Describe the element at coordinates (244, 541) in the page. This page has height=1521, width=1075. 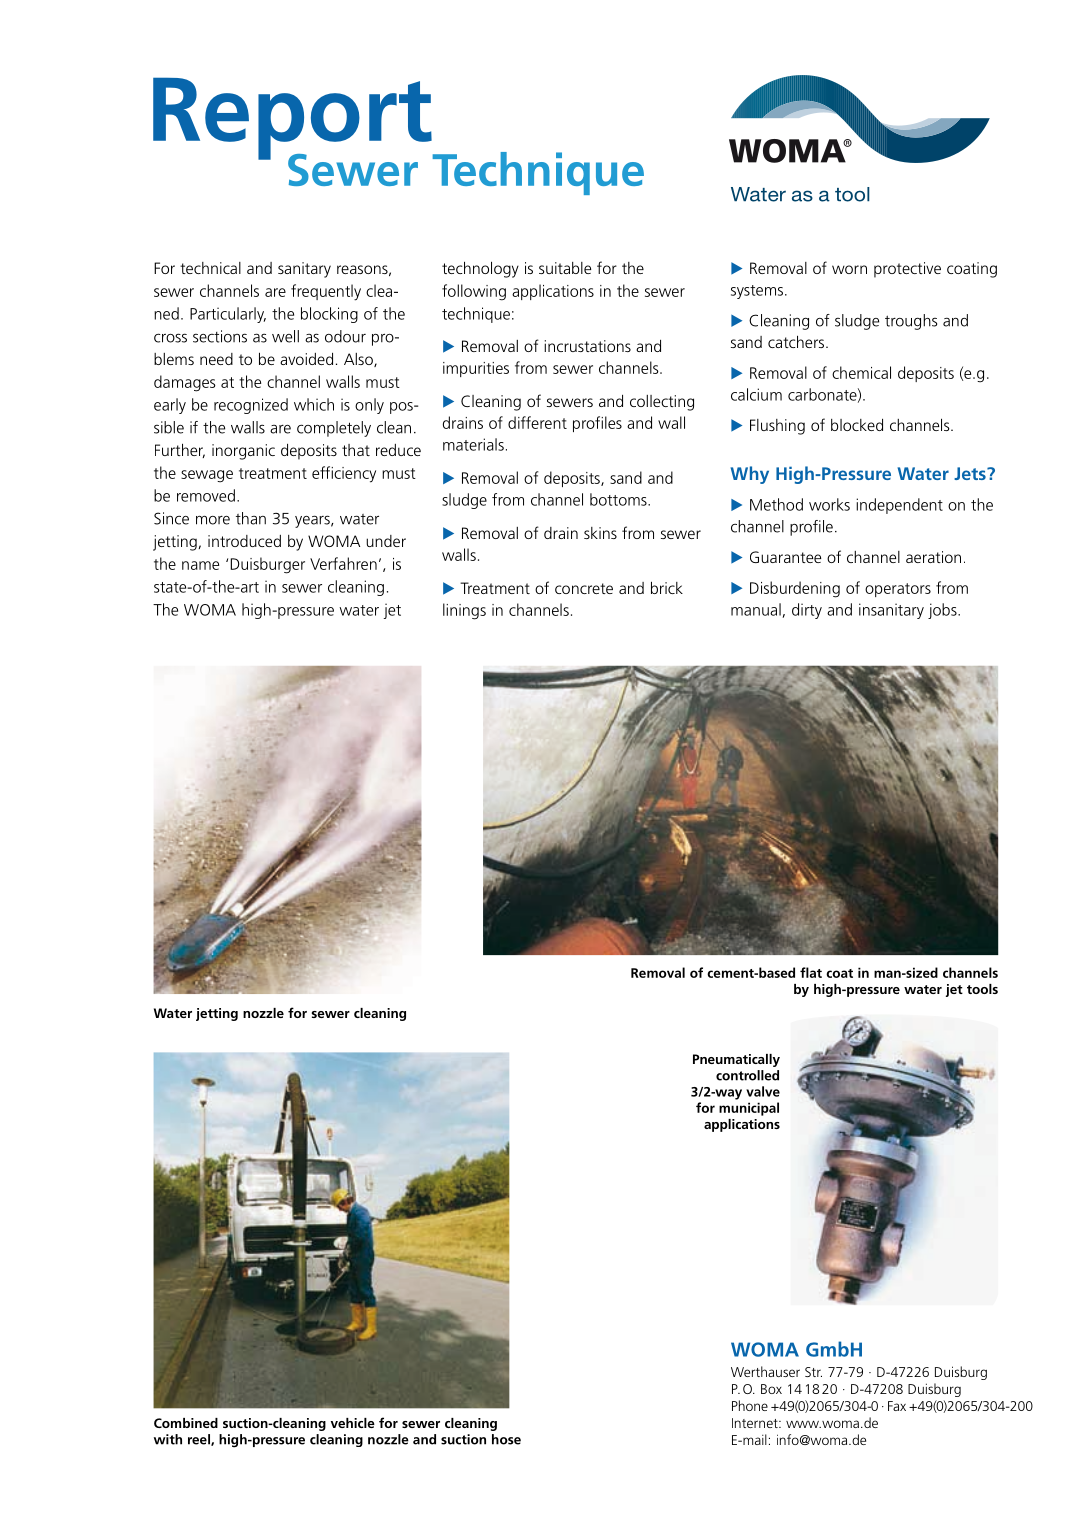
I see `introduced` at that location.
